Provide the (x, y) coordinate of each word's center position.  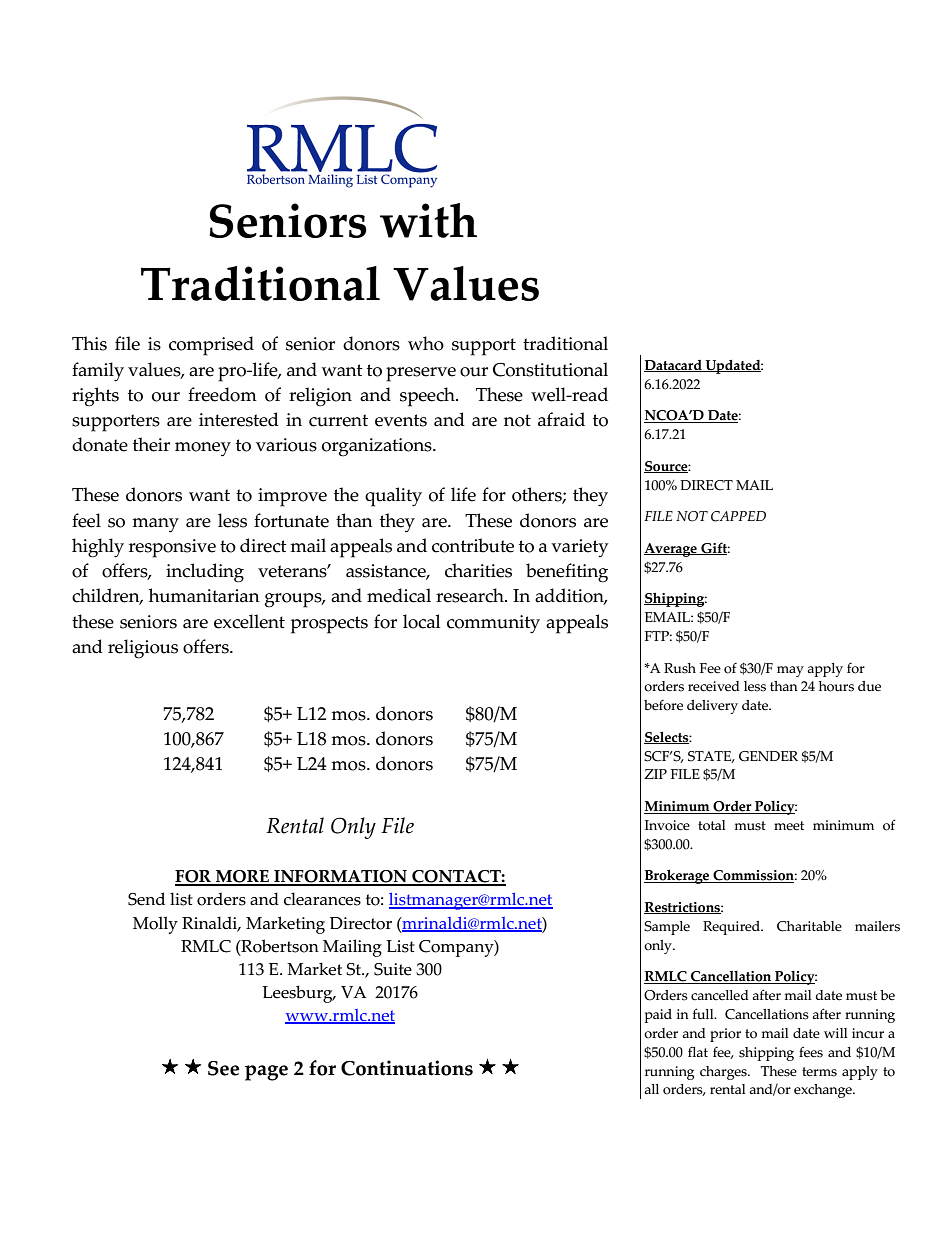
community (493, 624)
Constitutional (550, 369)
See (223, 1068)
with (428, 220)
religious (143, 649)
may (790, 671)
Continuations (407, 1068)
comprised (211, 346)
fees (811, 1052)
